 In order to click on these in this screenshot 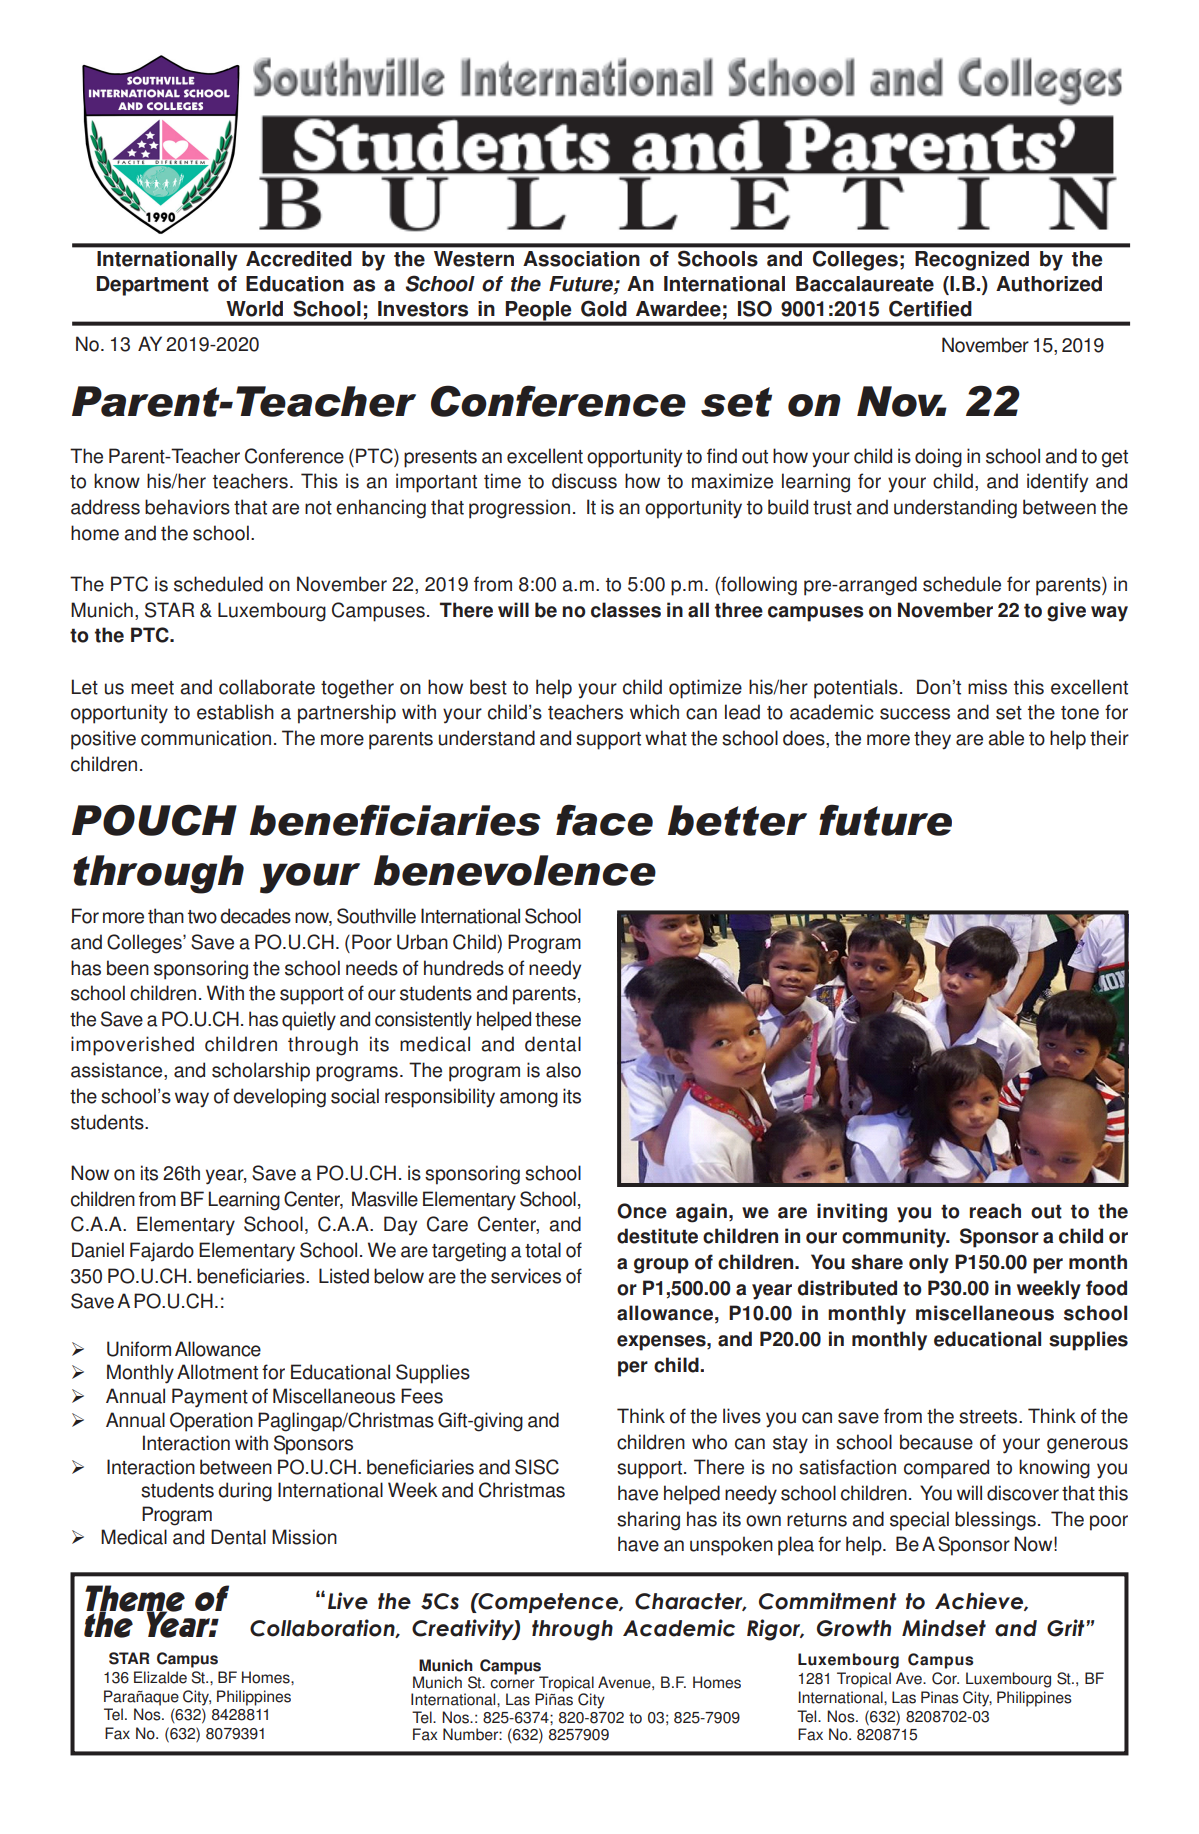, I will do `click(558, 1019)`.
